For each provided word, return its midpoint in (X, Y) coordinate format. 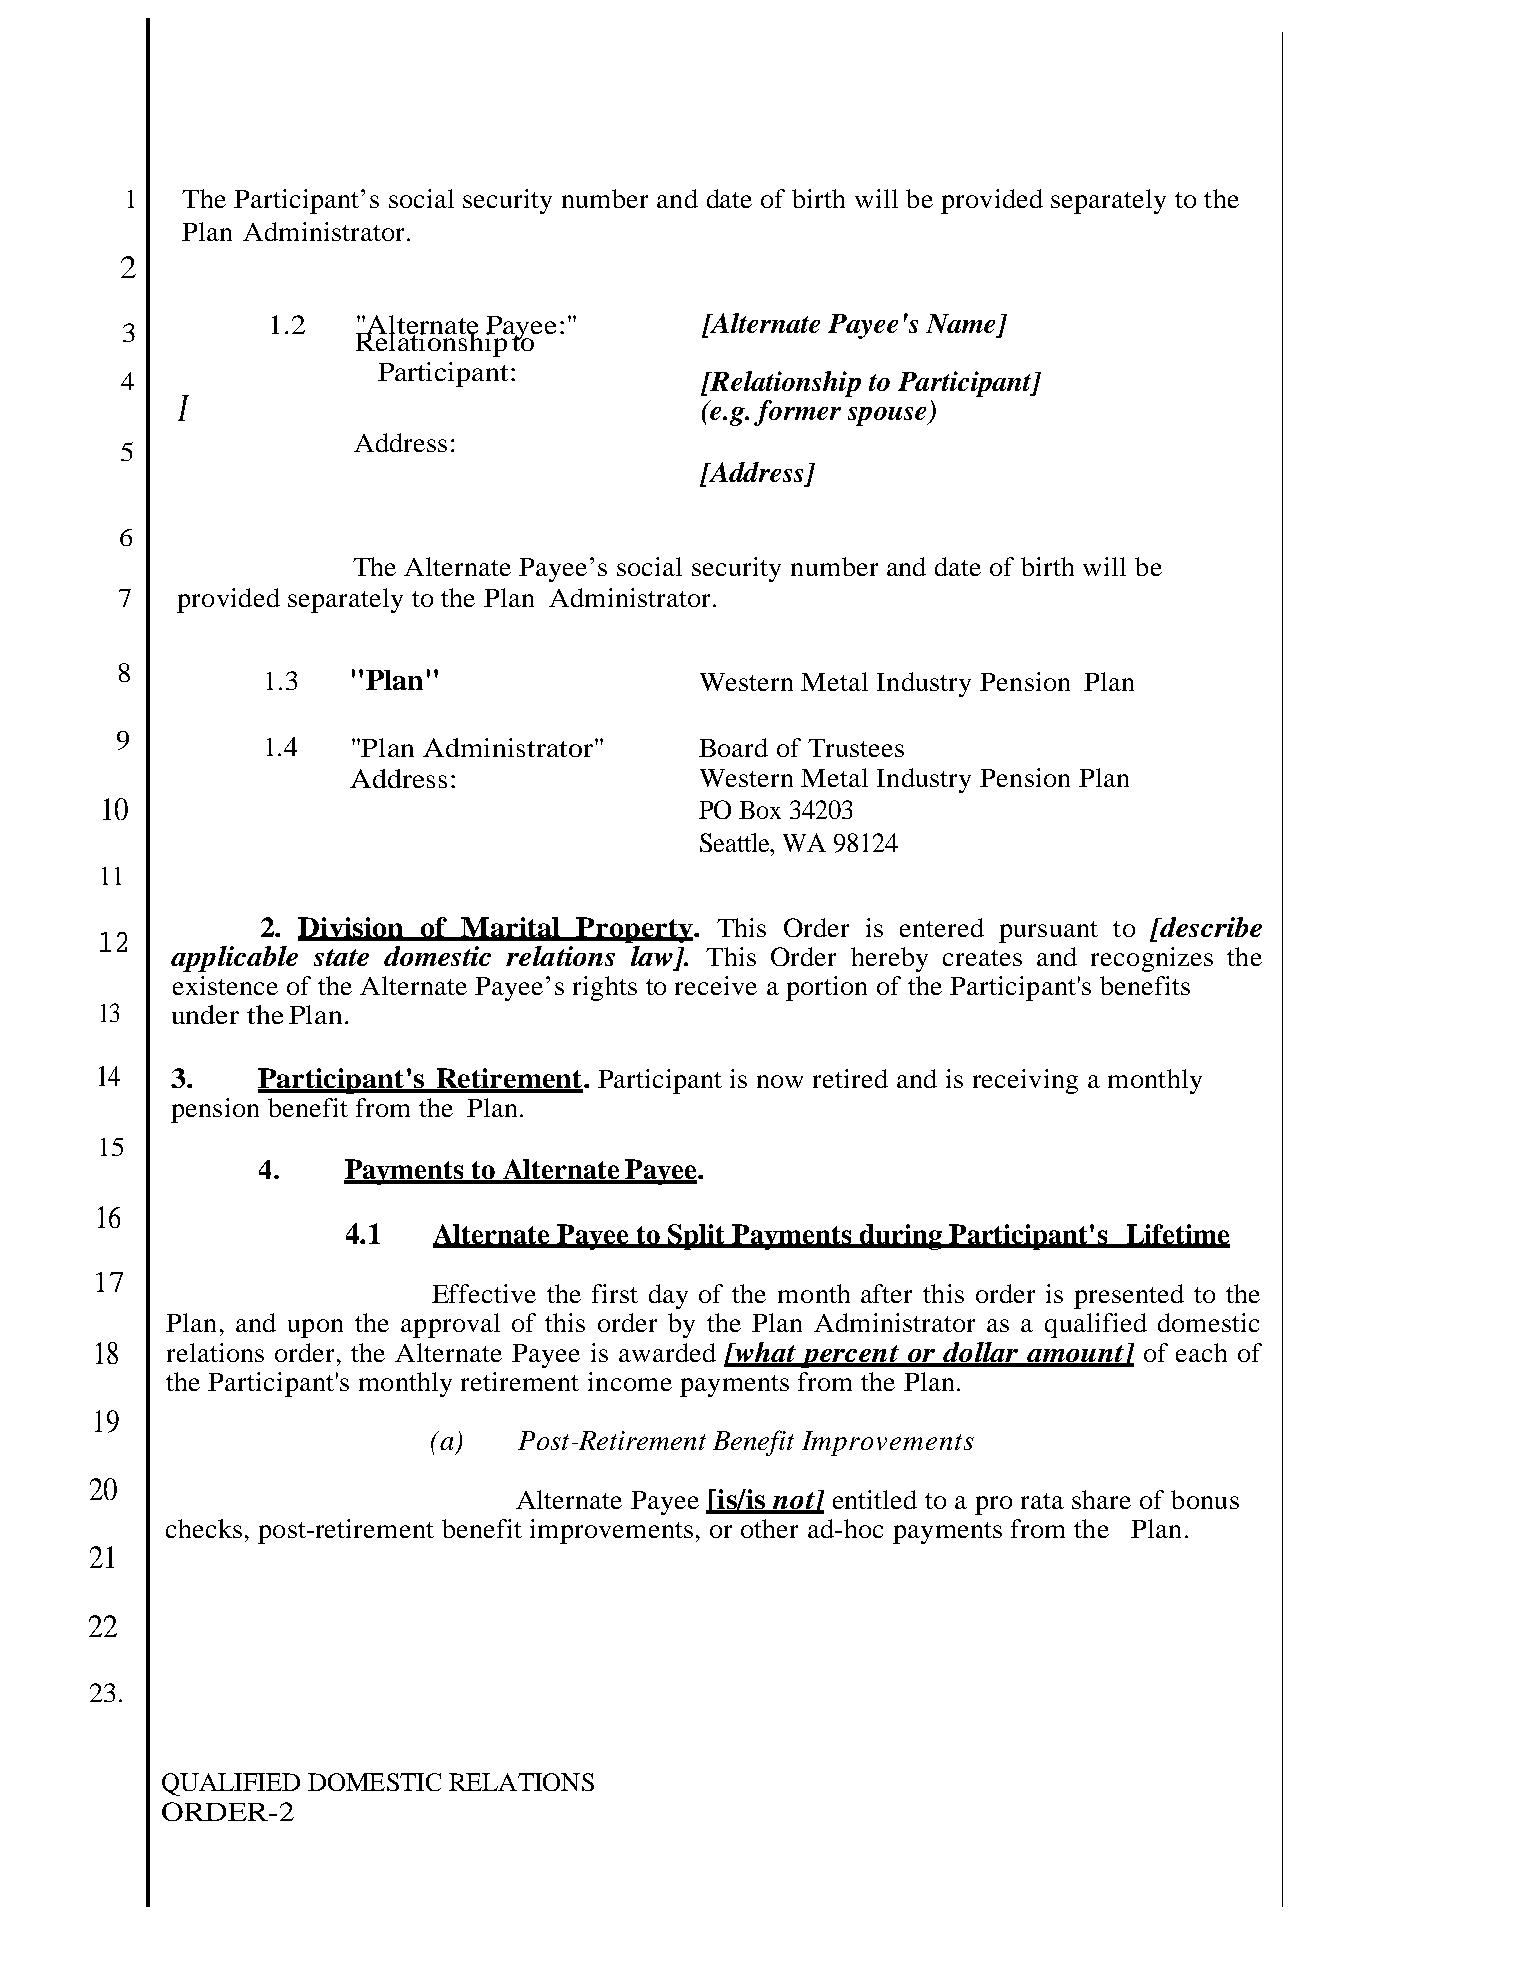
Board (733, 747)
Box (760, 810)
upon (315, 1328)
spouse (888, 416)
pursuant (1048, 932)
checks (204, 1528)
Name (960, 323)
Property (635, 930)
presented (1129, 1296)
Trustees (856, 748)
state (341, 957)
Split (696, 1237)
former (797, 413)
